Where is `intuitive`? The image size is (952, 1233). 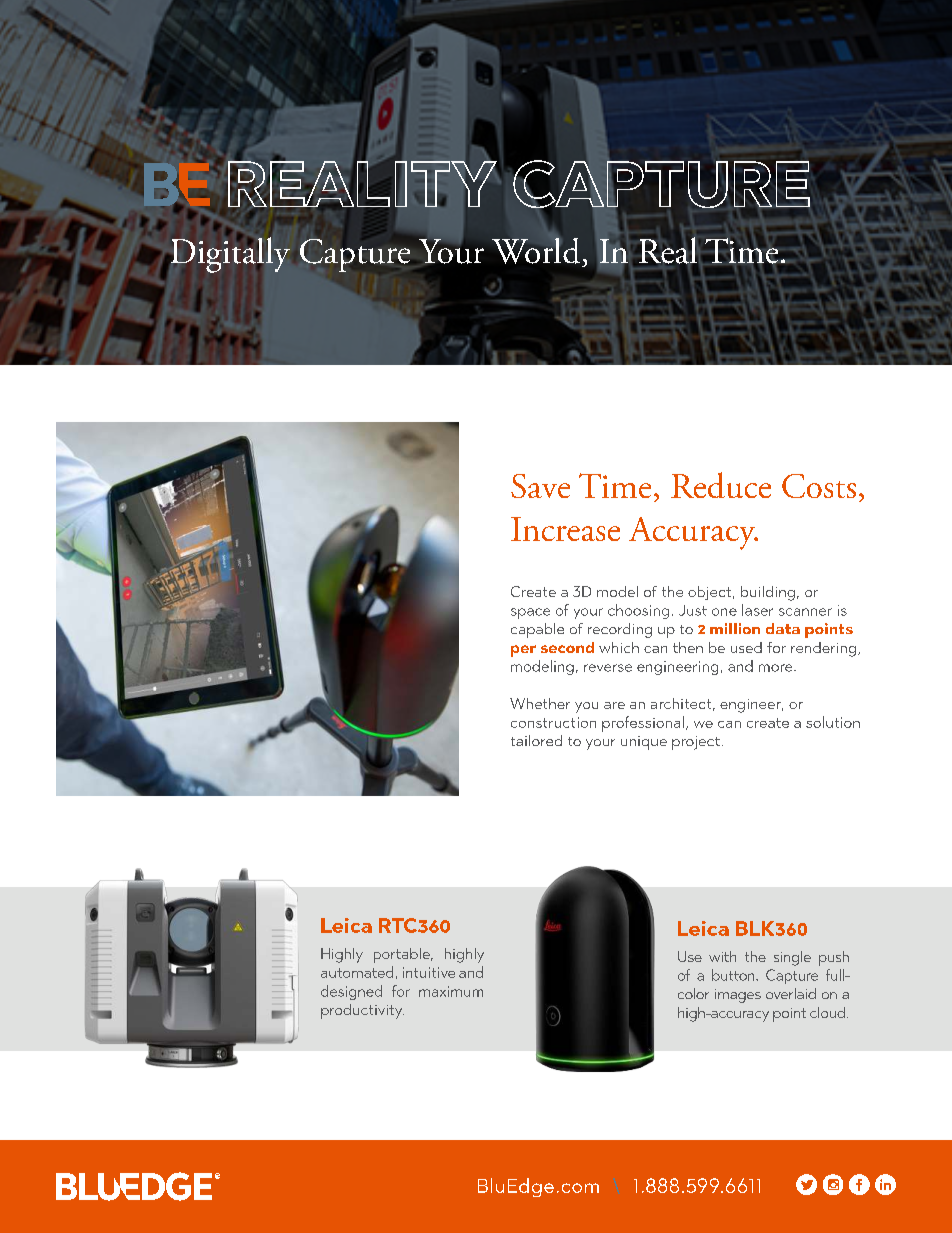 intuitive is located at coordinates (429, 972).
